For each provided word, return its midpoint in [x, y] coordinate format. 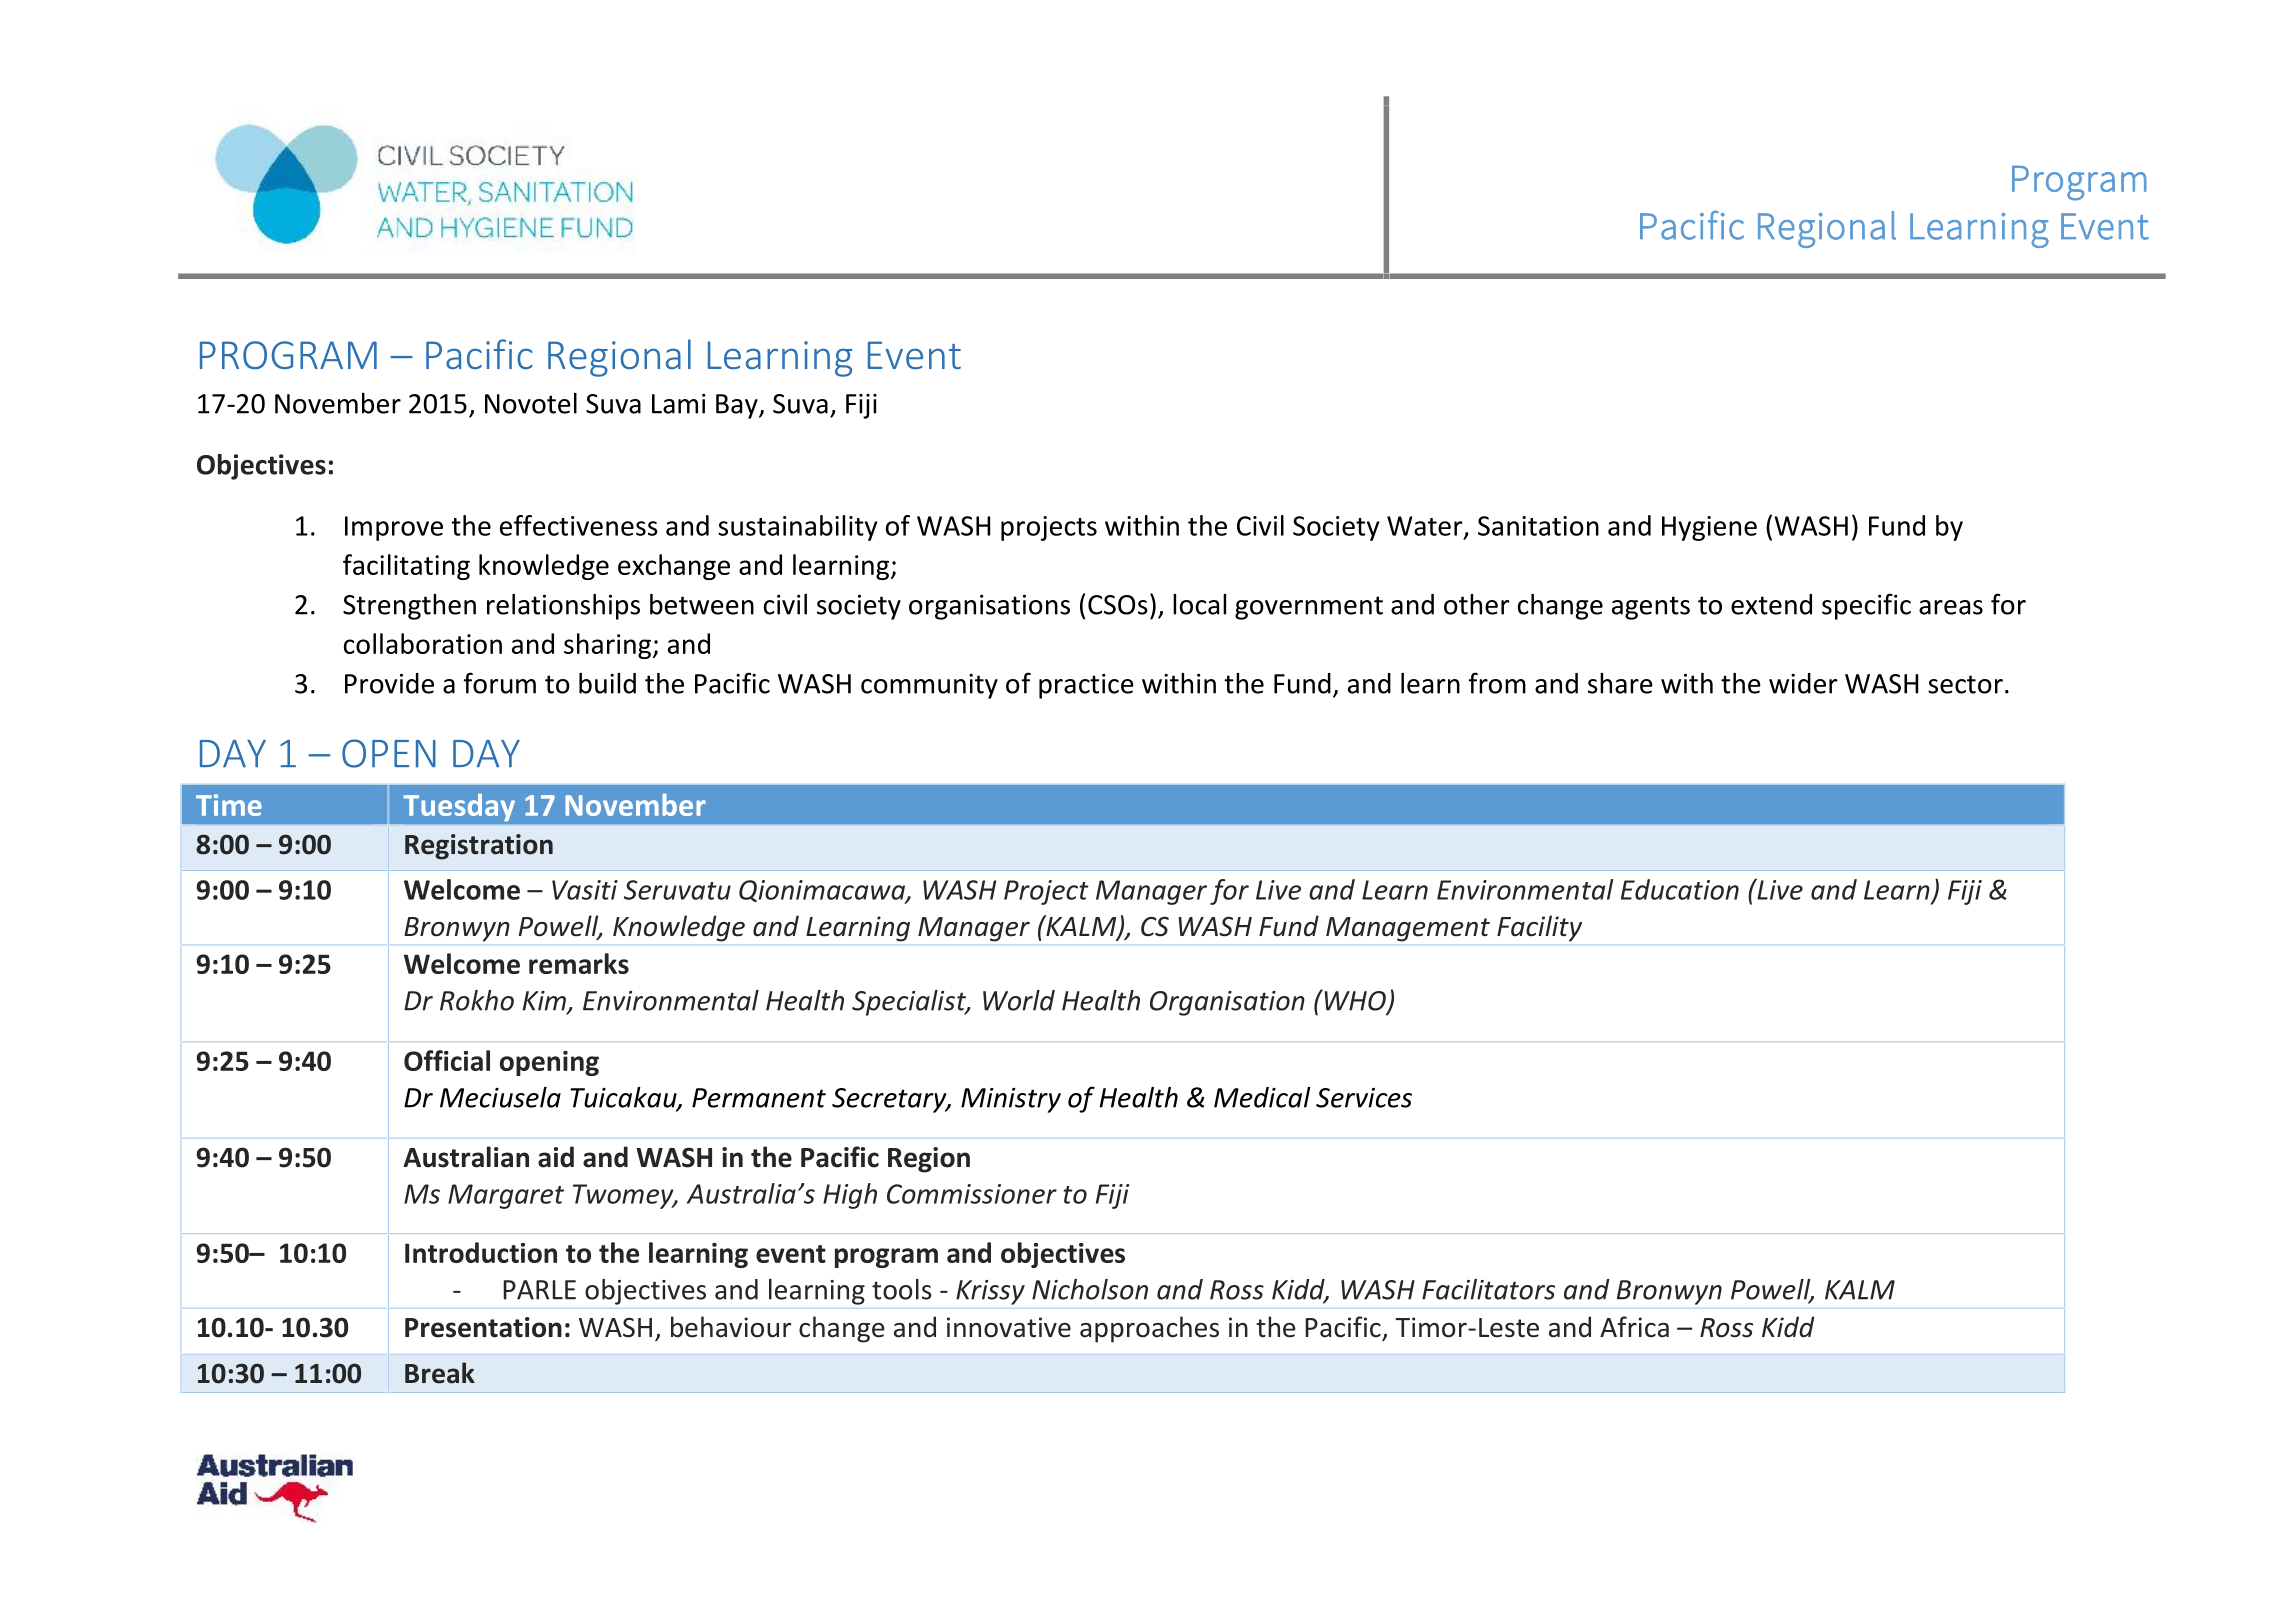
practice [1086, 686]
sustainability [797, 528]
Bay [738, 406]
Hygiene [1709, 528]
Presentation [483, 1327]
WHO [1355, 1001]
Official [447, 1060]
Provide [389, 683]
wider [1803, 683]
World [1019, 1000]
